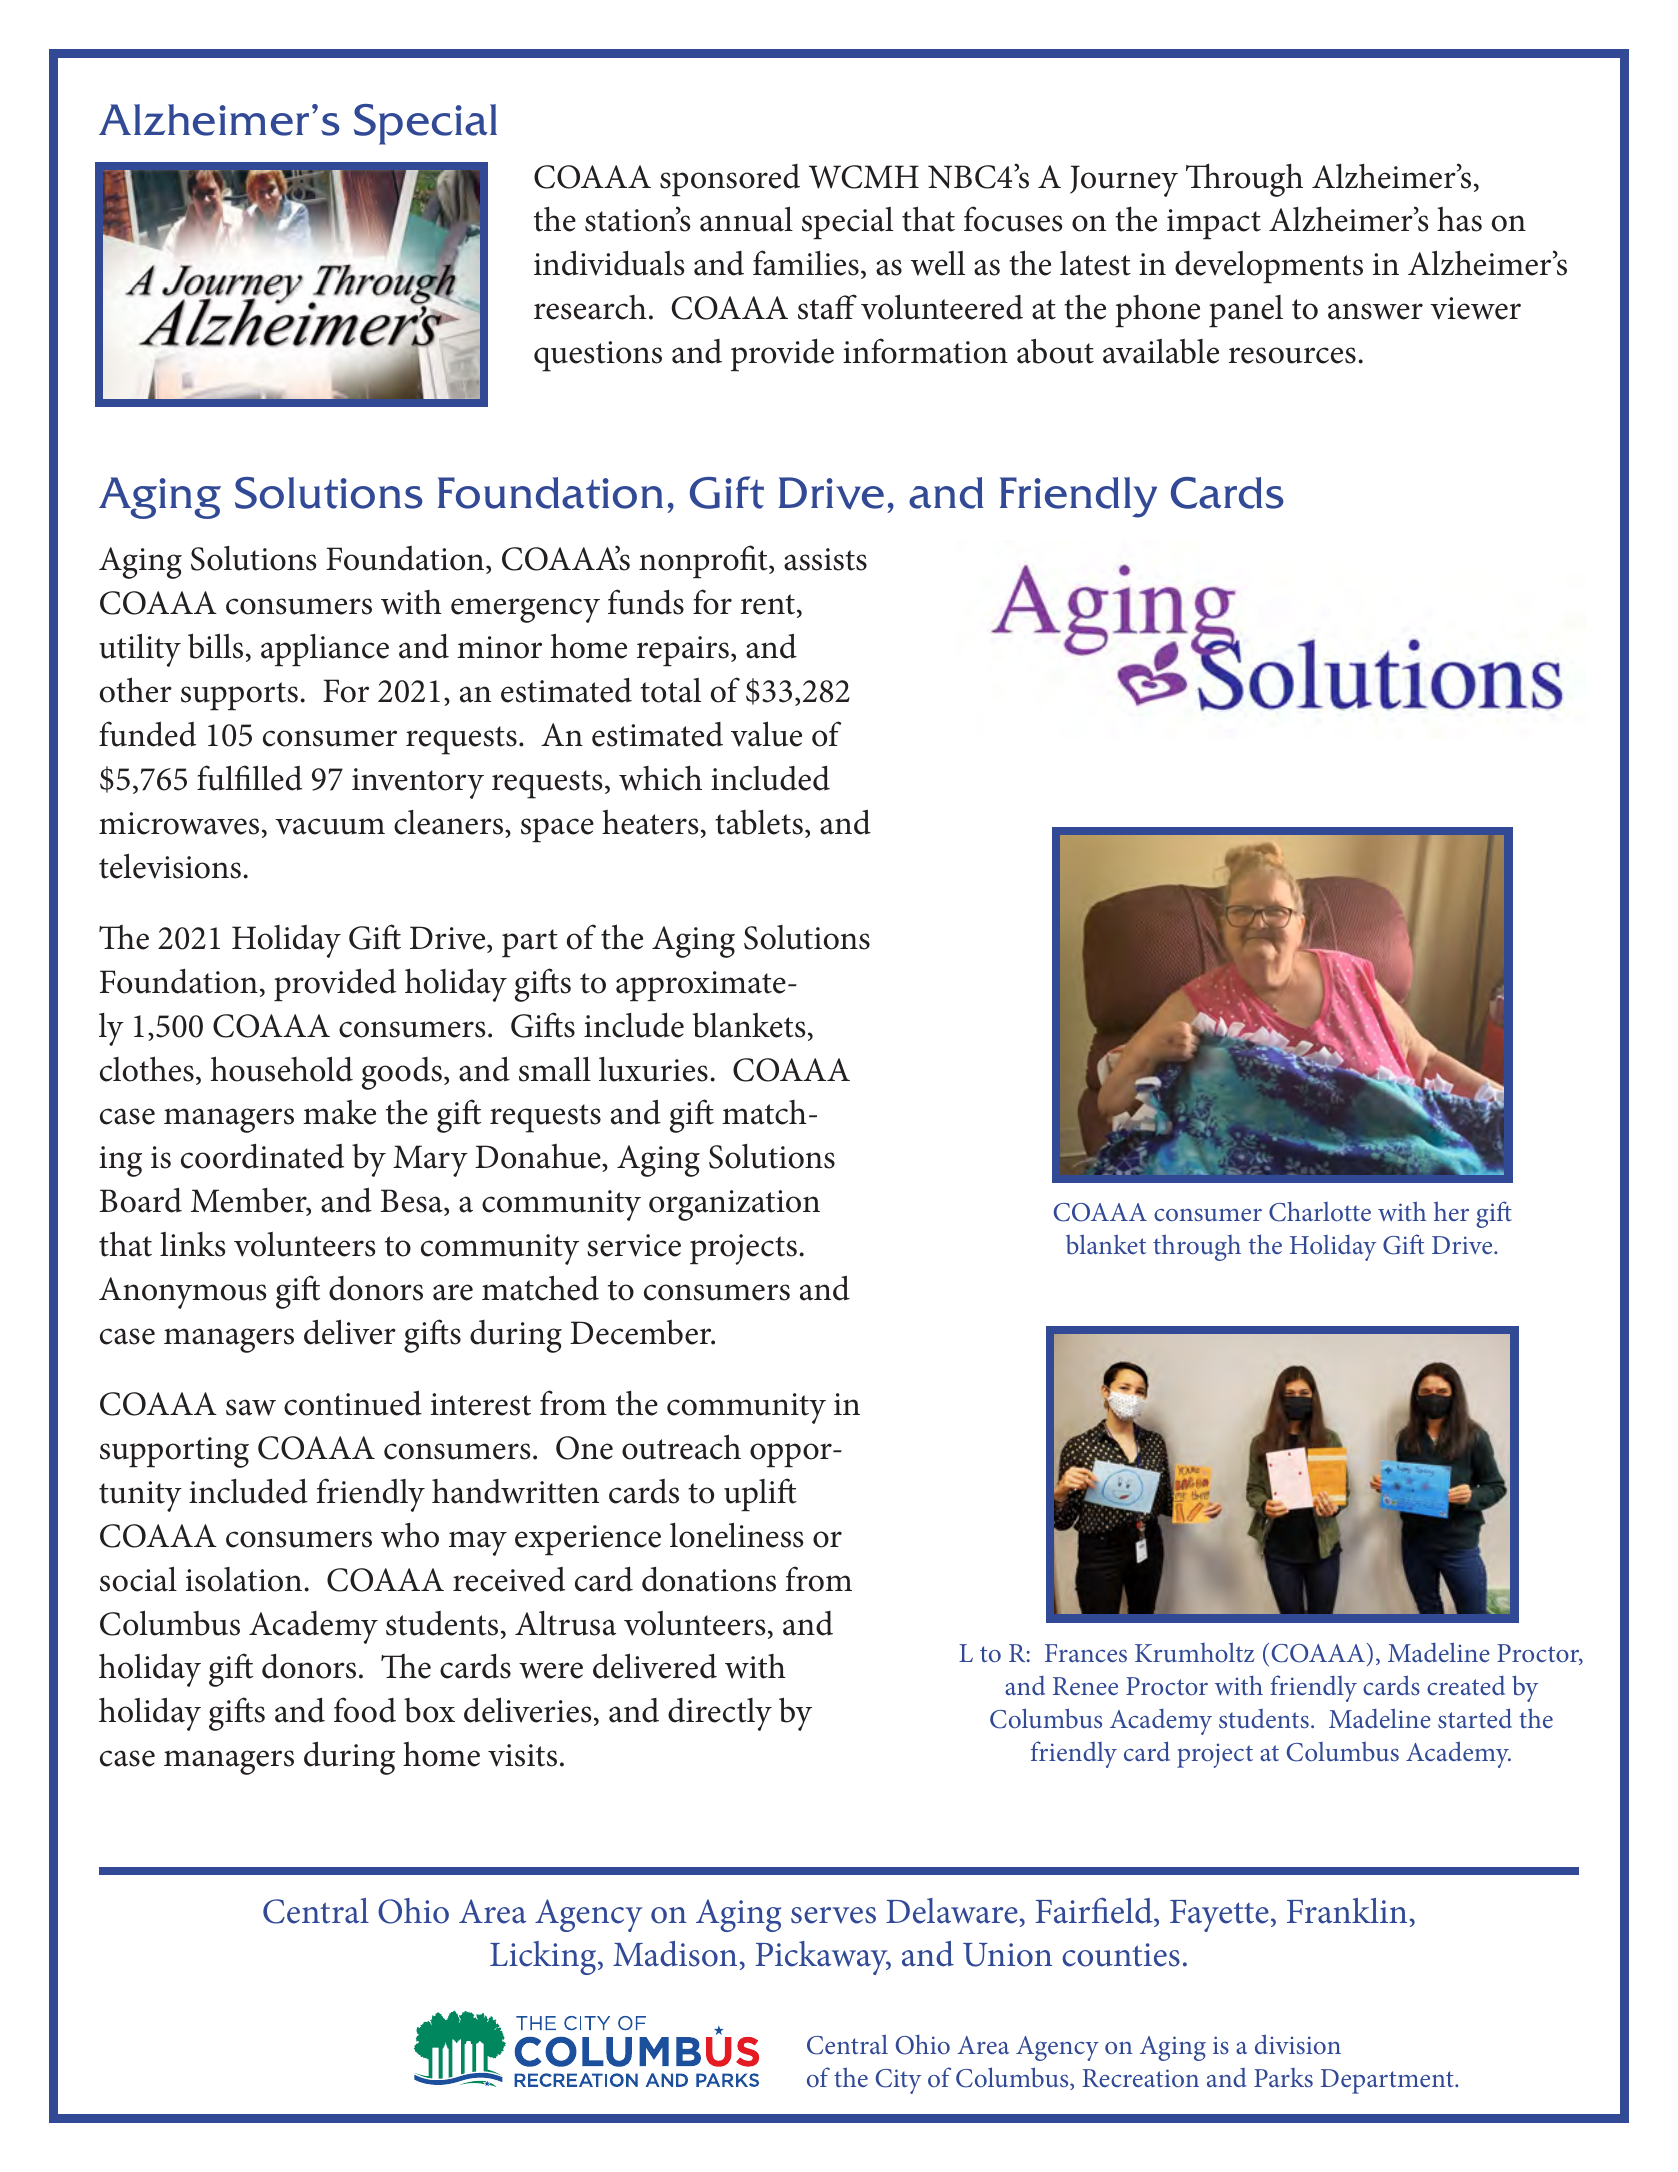 The image size is (1678, 2172). I want to click on coordinated, so click(262, 1156).
